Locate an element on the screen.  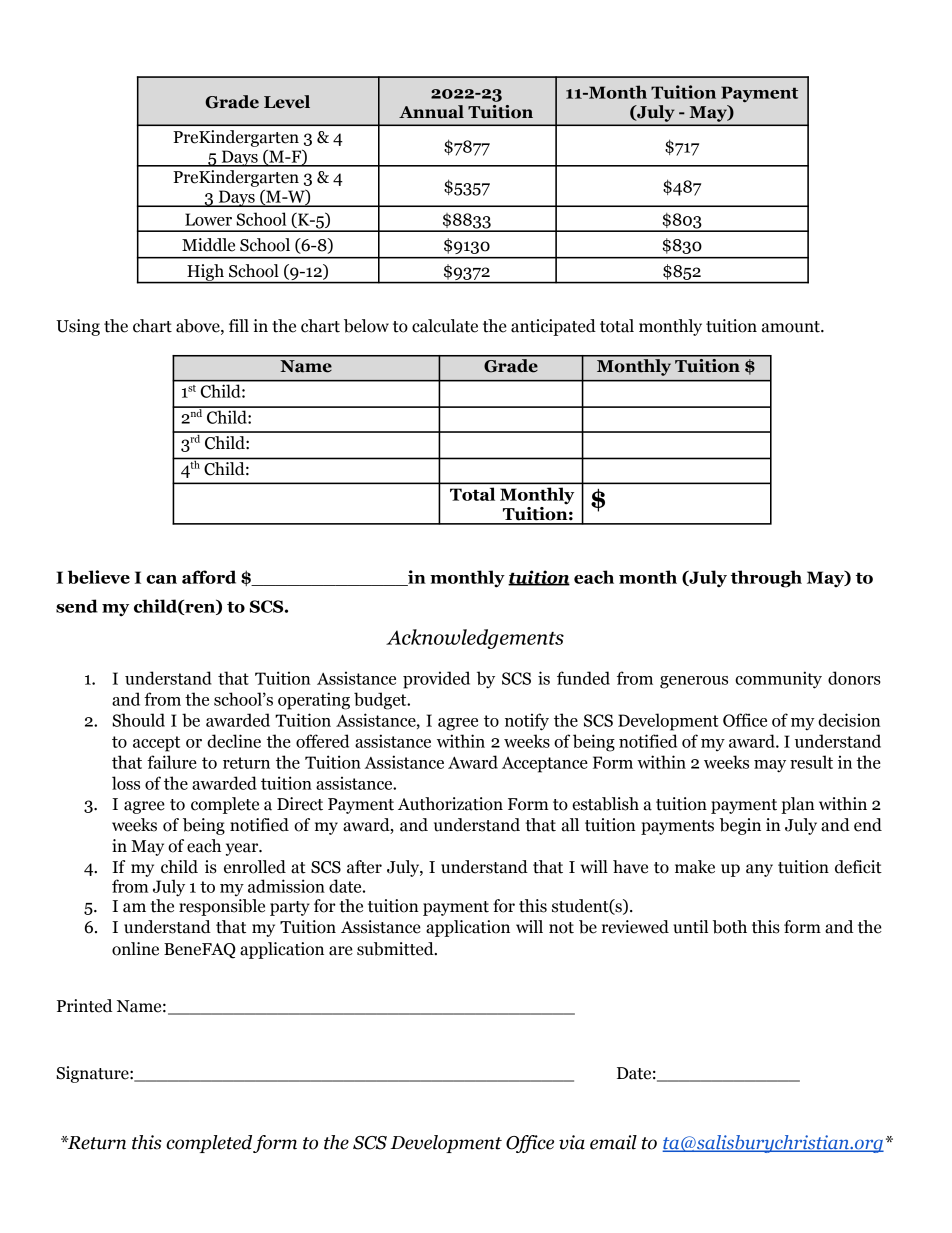
through is located at coordinates (766, 579).
